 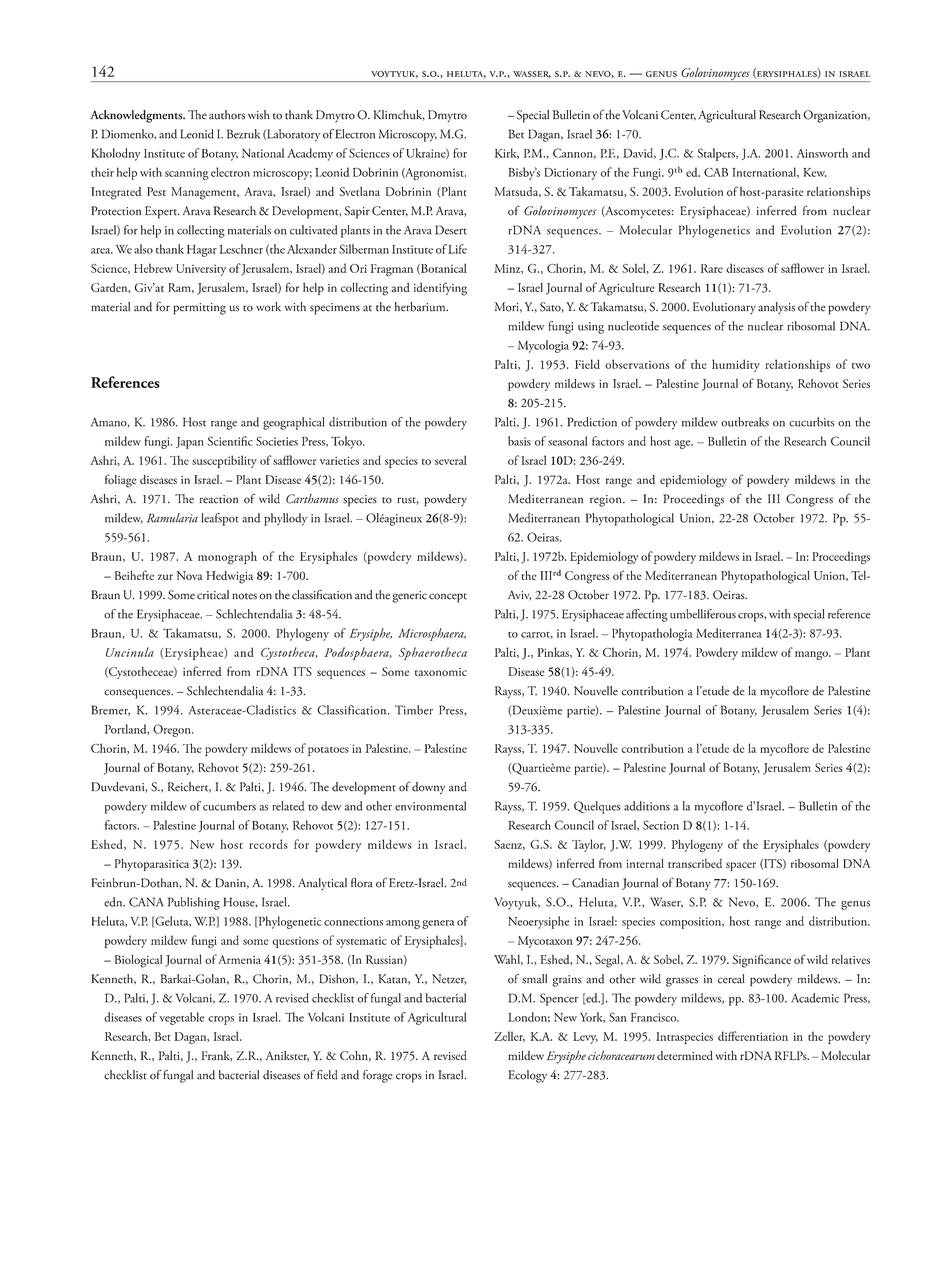 I want to click on records, so click(x=268, y=844).
